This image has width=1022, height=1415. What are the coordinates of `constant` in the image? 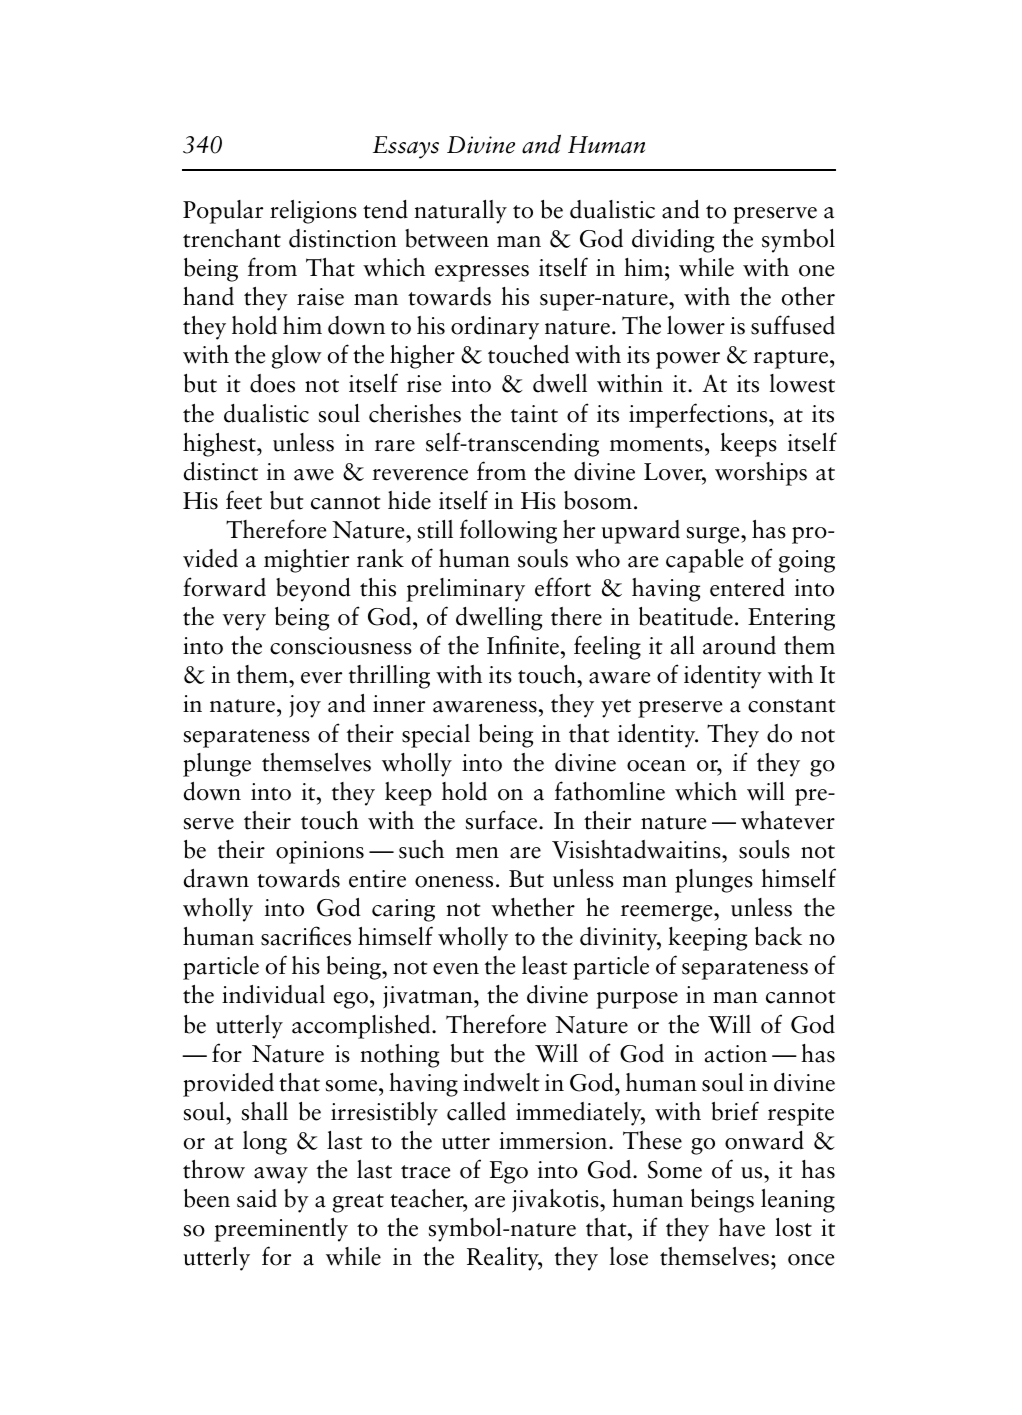 It's located at (792, 706).
